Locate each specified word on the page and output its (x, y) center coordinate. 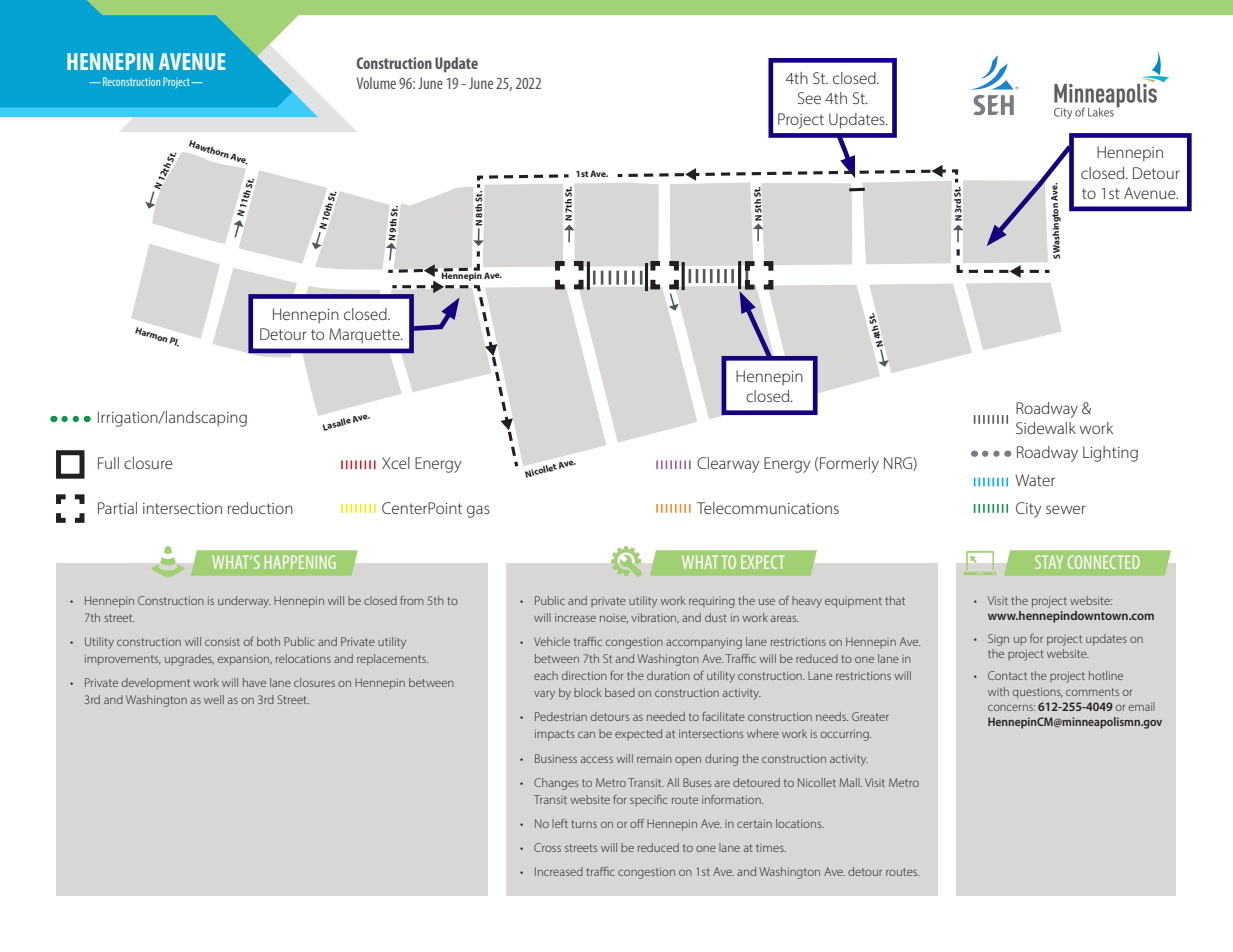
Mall (851, 782)
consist (222, 642)
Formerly (849, 465)
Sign (998, 640)
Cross (547, 847)
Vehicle (552, 641)
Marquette (365, 336)
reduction (260, 508)
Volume (376, 83)
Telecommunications (768, 508)
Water (1035, 480)
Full (108, 463)
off (637, 823)
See (809, 98)
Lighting (1110, 454)
